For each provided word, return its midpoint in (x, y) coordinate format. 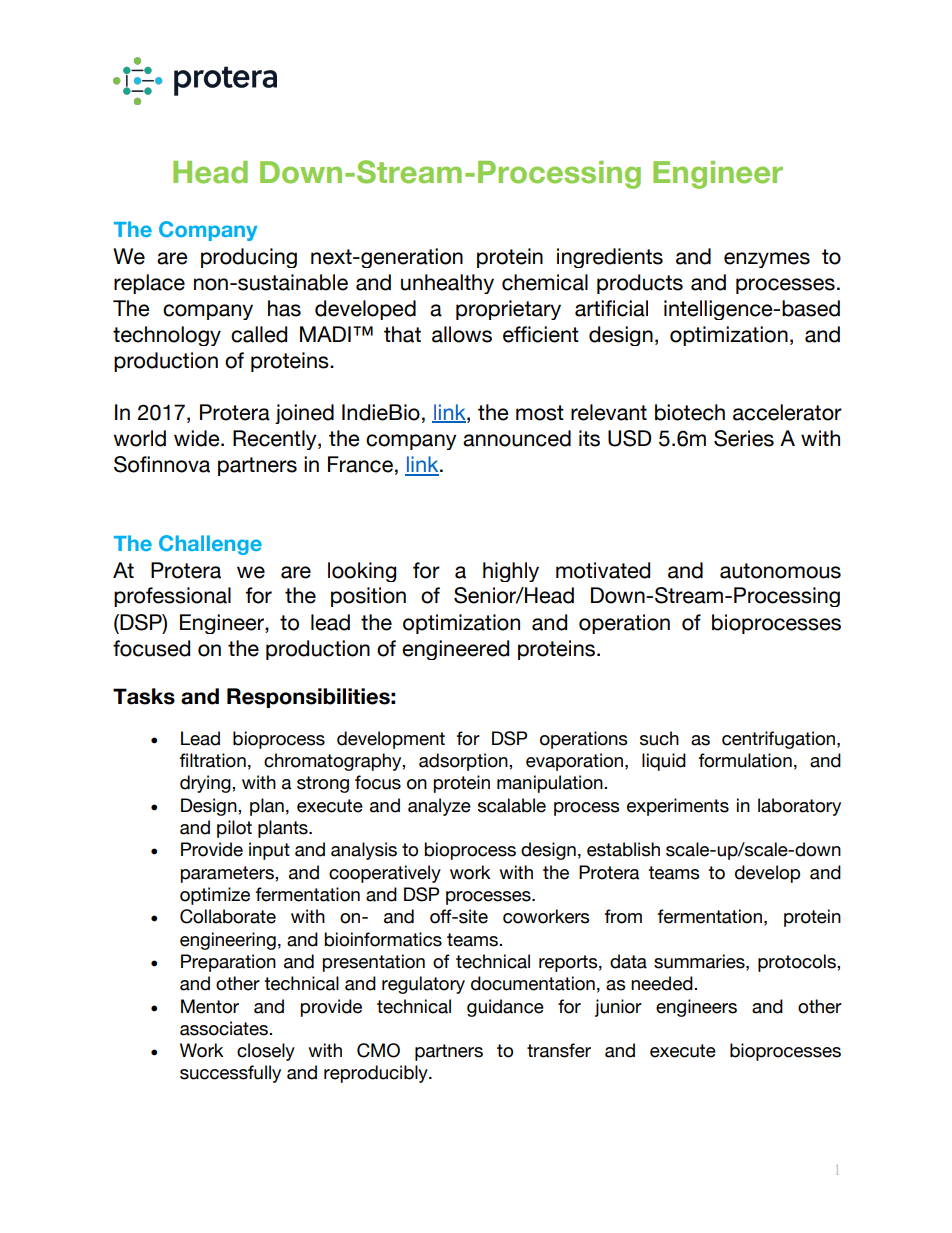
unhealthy (447, 284)
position (368, 597)
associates (225, 1028)
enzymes (767, 260)
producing (249, 258)
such (659, 738)
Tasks (144, 696)
